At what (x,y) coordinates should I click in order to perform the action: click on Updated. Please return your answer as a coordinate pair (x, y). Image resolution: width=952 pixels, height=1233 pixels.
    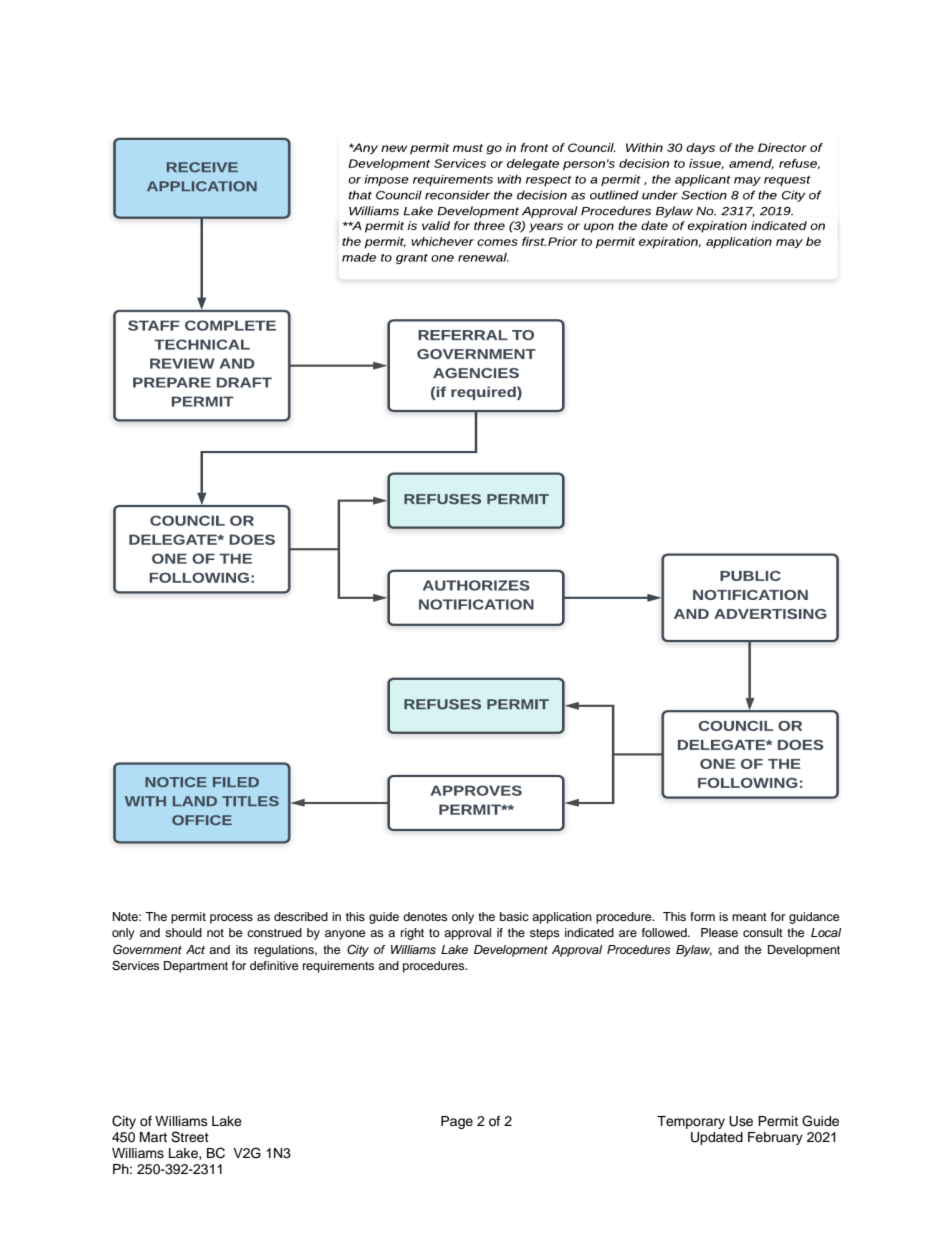
    Looking at the image, I should click on (717, 1138).
